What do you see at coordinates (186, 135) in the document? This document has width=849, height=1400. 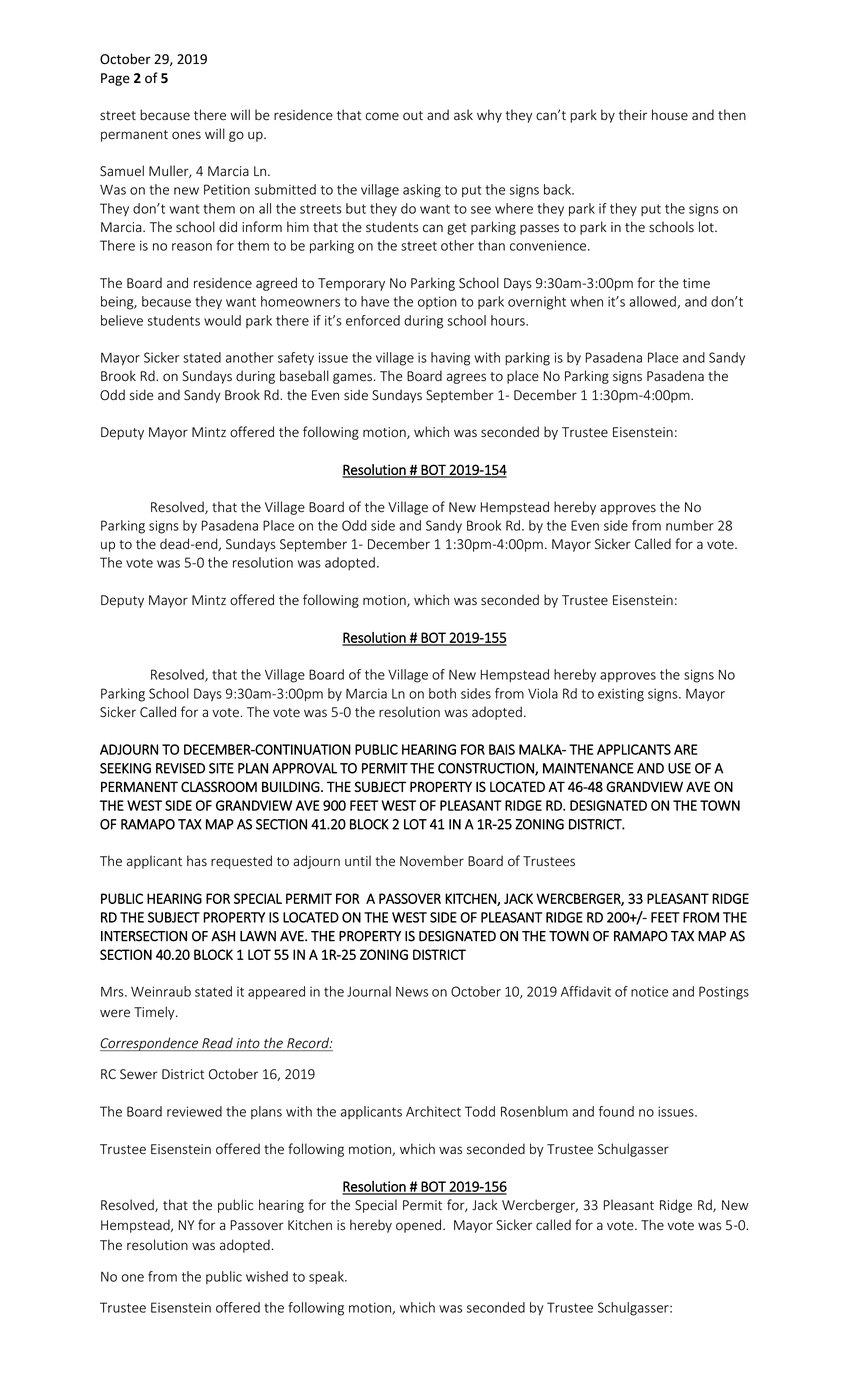 I see `ones` at bounding box center [186, 135].
